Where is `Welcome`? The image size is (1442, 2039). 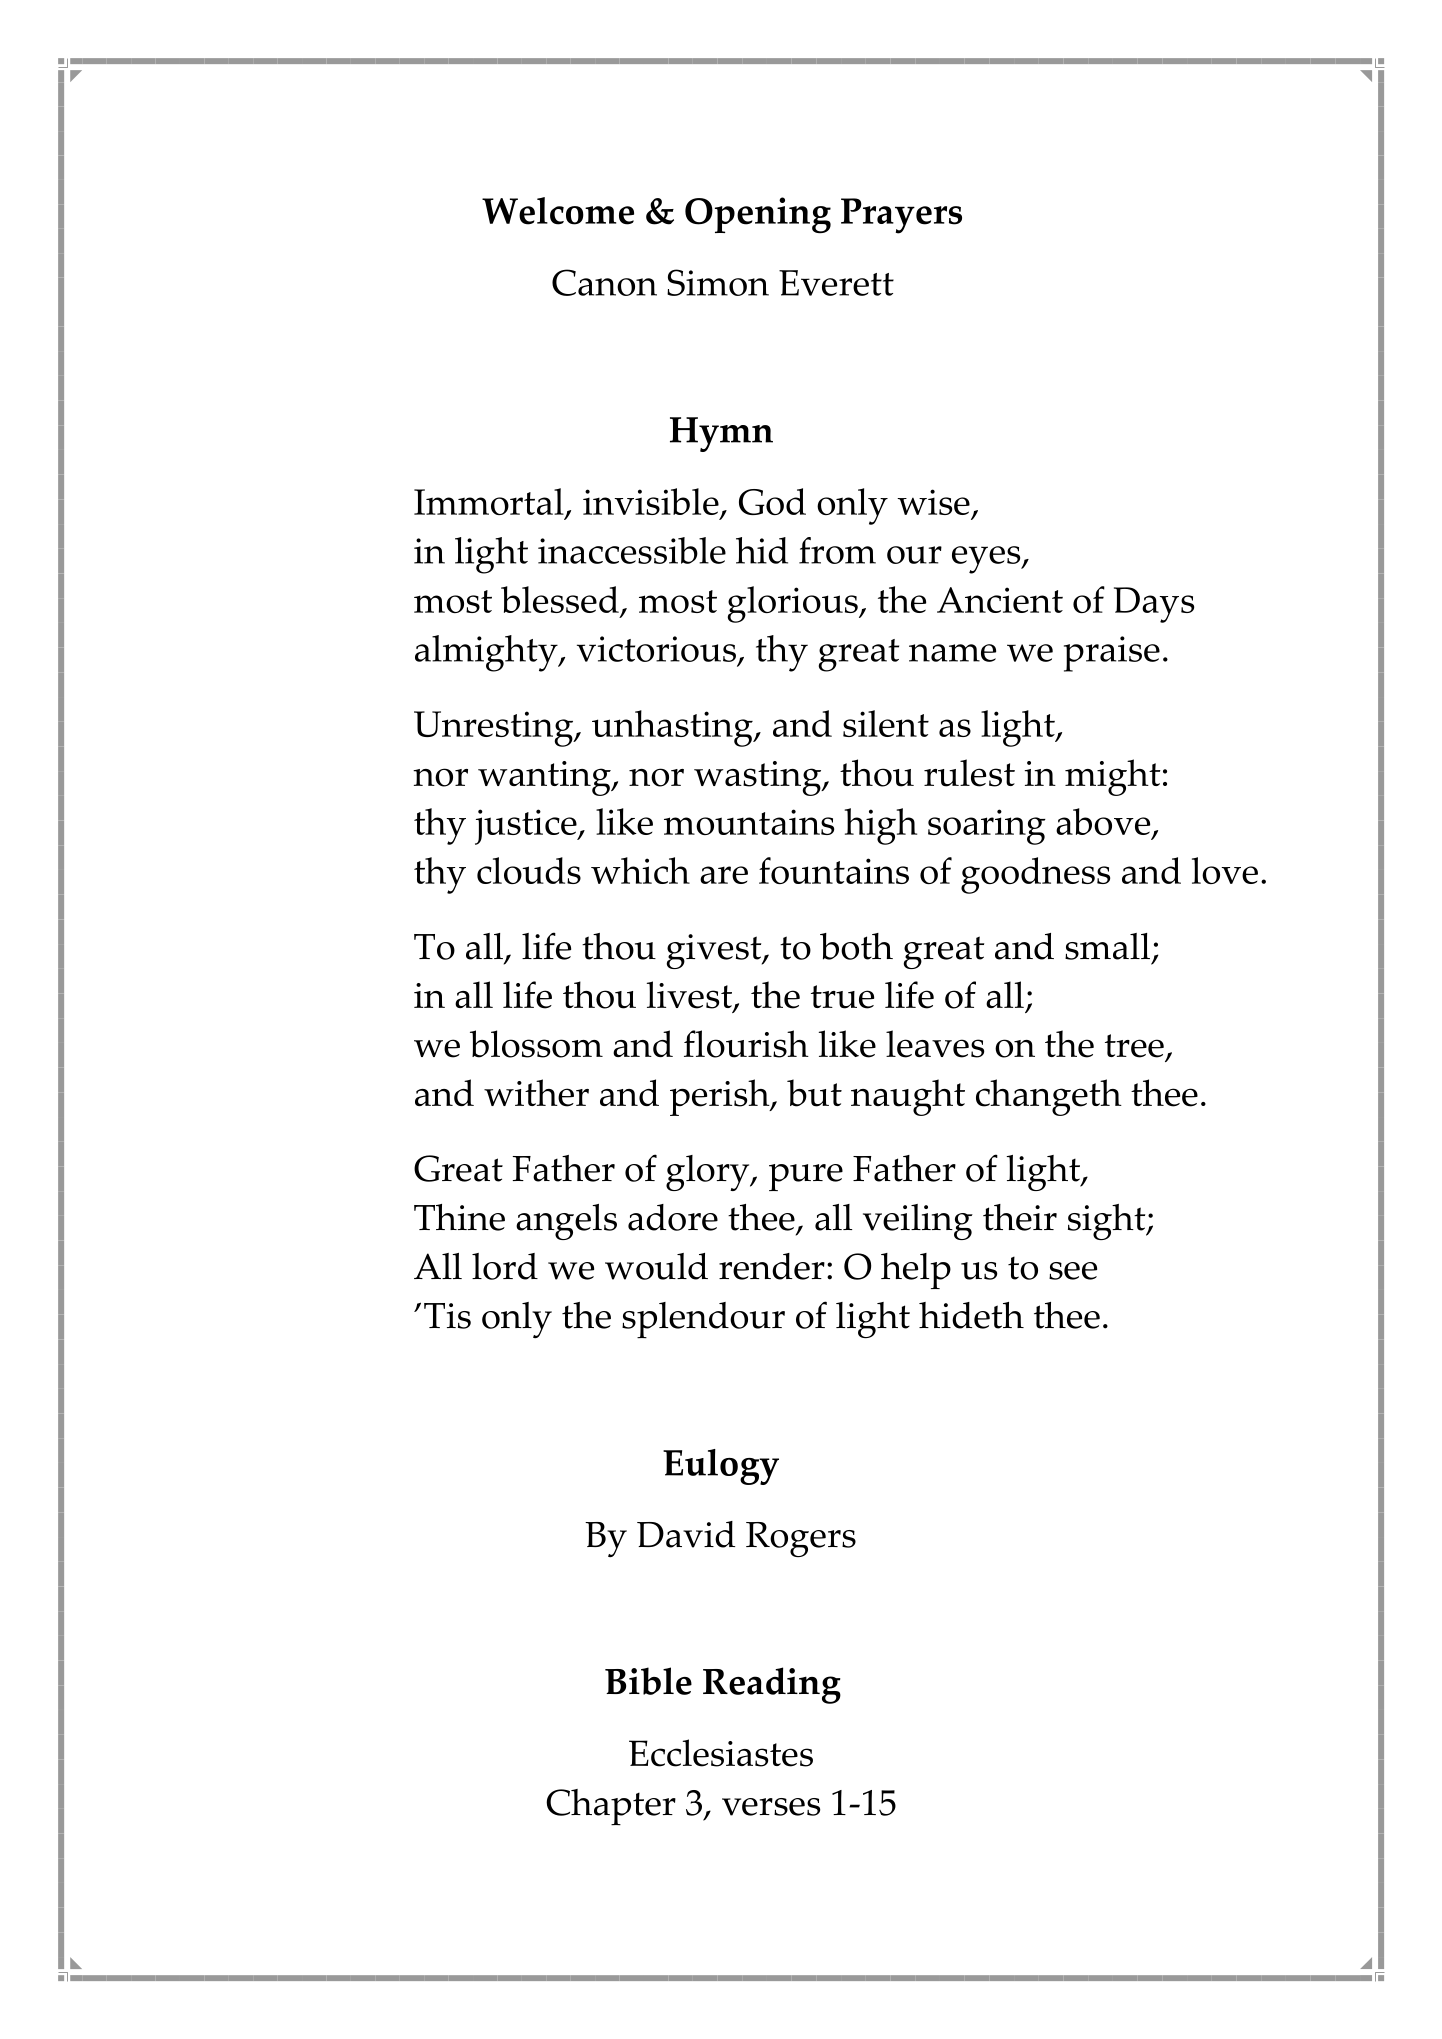
Welcome is located at coordinates (558, 211).
